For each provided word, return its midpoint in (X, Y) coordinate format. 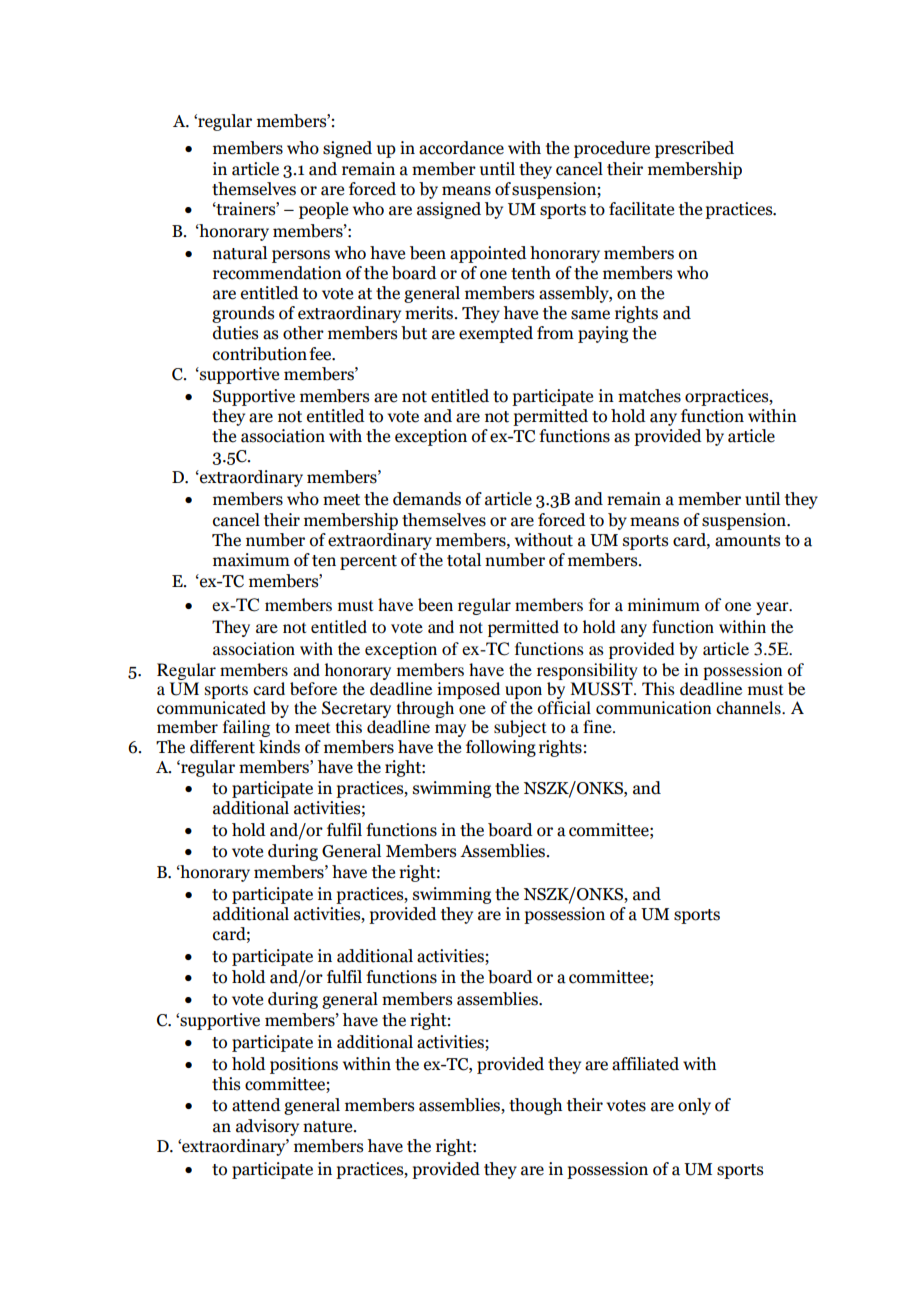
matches (649, 396)
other (303, 333)
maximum (251, 560)
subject (520, 728)
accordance (461, 148)
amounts (747, 541)
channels (749, 707)
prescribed (694, 149)
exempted (496, 334)
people (323, 210)
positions (304, 1065)
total (464, 560)
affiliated (645, 1064)
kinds (279, 747)
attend (256, 1105)
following (501, 748)
